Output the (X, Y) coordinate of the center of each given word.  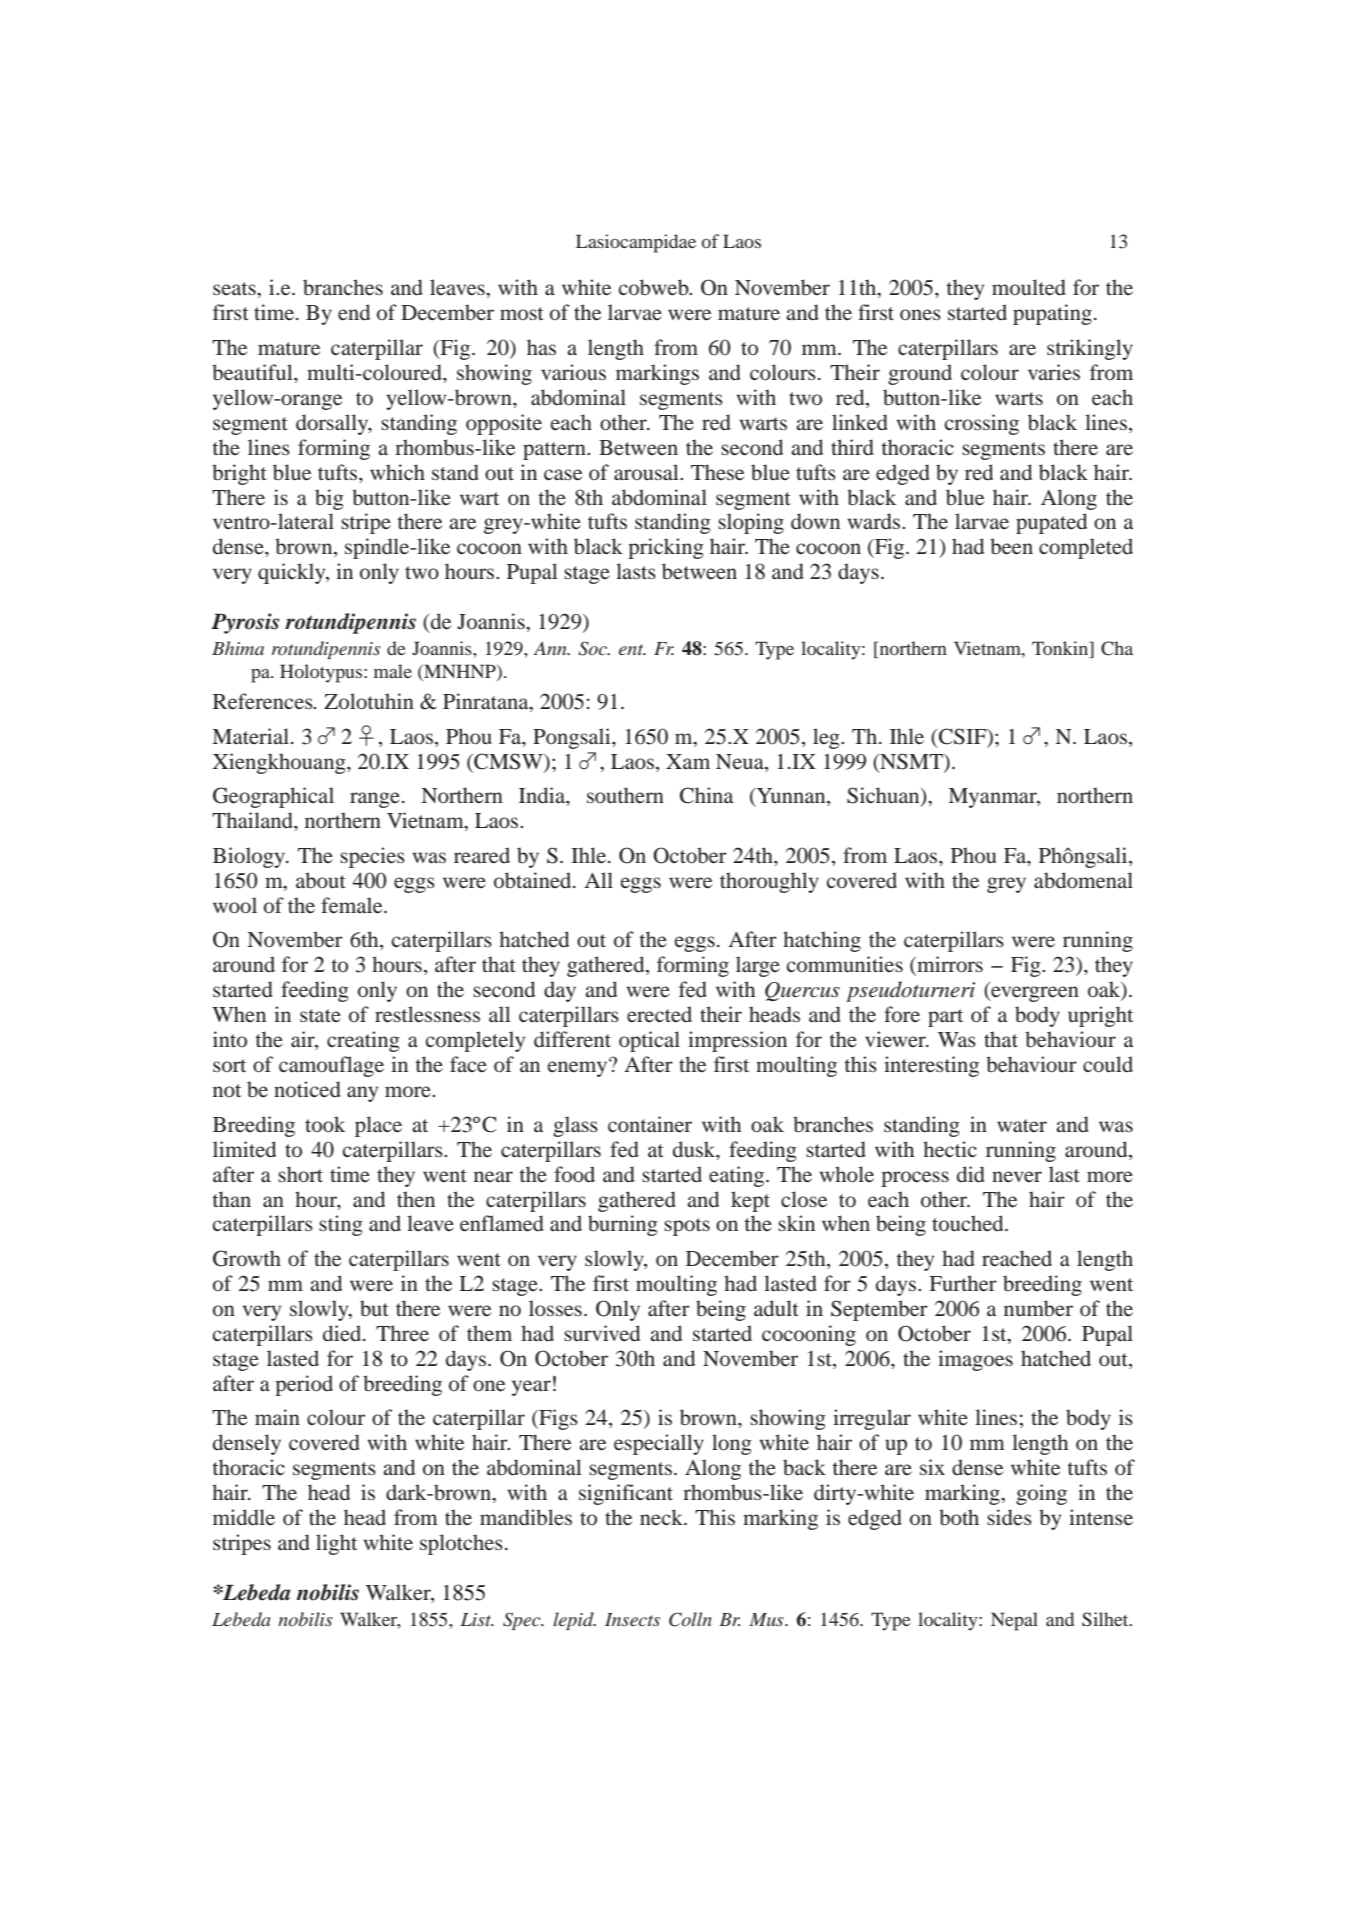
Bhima (238, 648)
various (573, 372)
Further (963, 1283)
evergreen (1034, 994)
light (336, 1544)
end (354, 312)
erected (659, 1014)
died (343, 1333)
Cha (1117, 648)
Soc (593, 648)
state (320, 1015)
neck (662, 1517)
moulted (1029, 287)
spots (687, 1227)
